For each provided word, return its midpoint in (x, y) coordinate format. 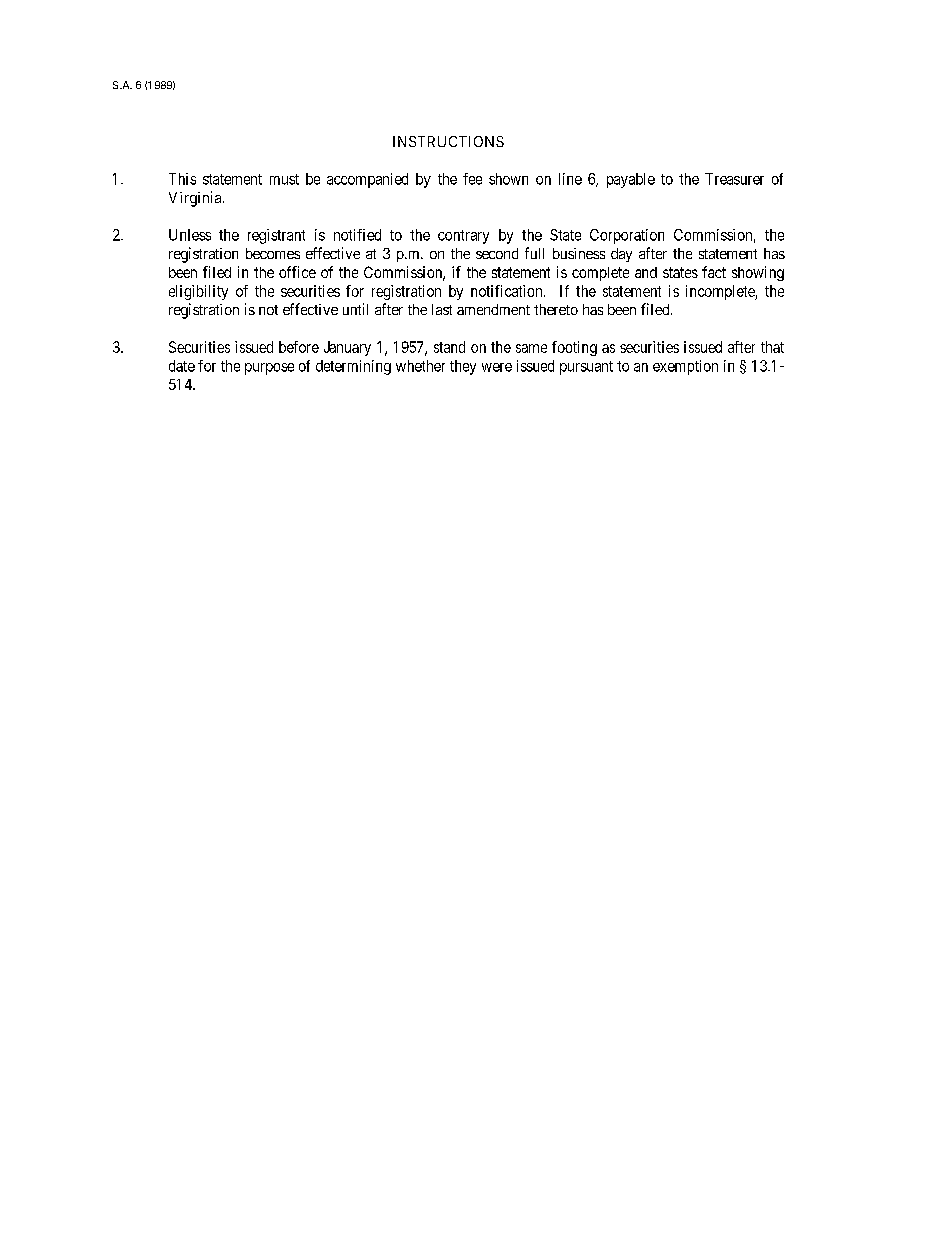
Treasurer (734, 179)
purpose (269, 369)
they (463, 367)
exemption (685, 367)
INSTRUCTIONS (448, 141)
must (284, 179)
